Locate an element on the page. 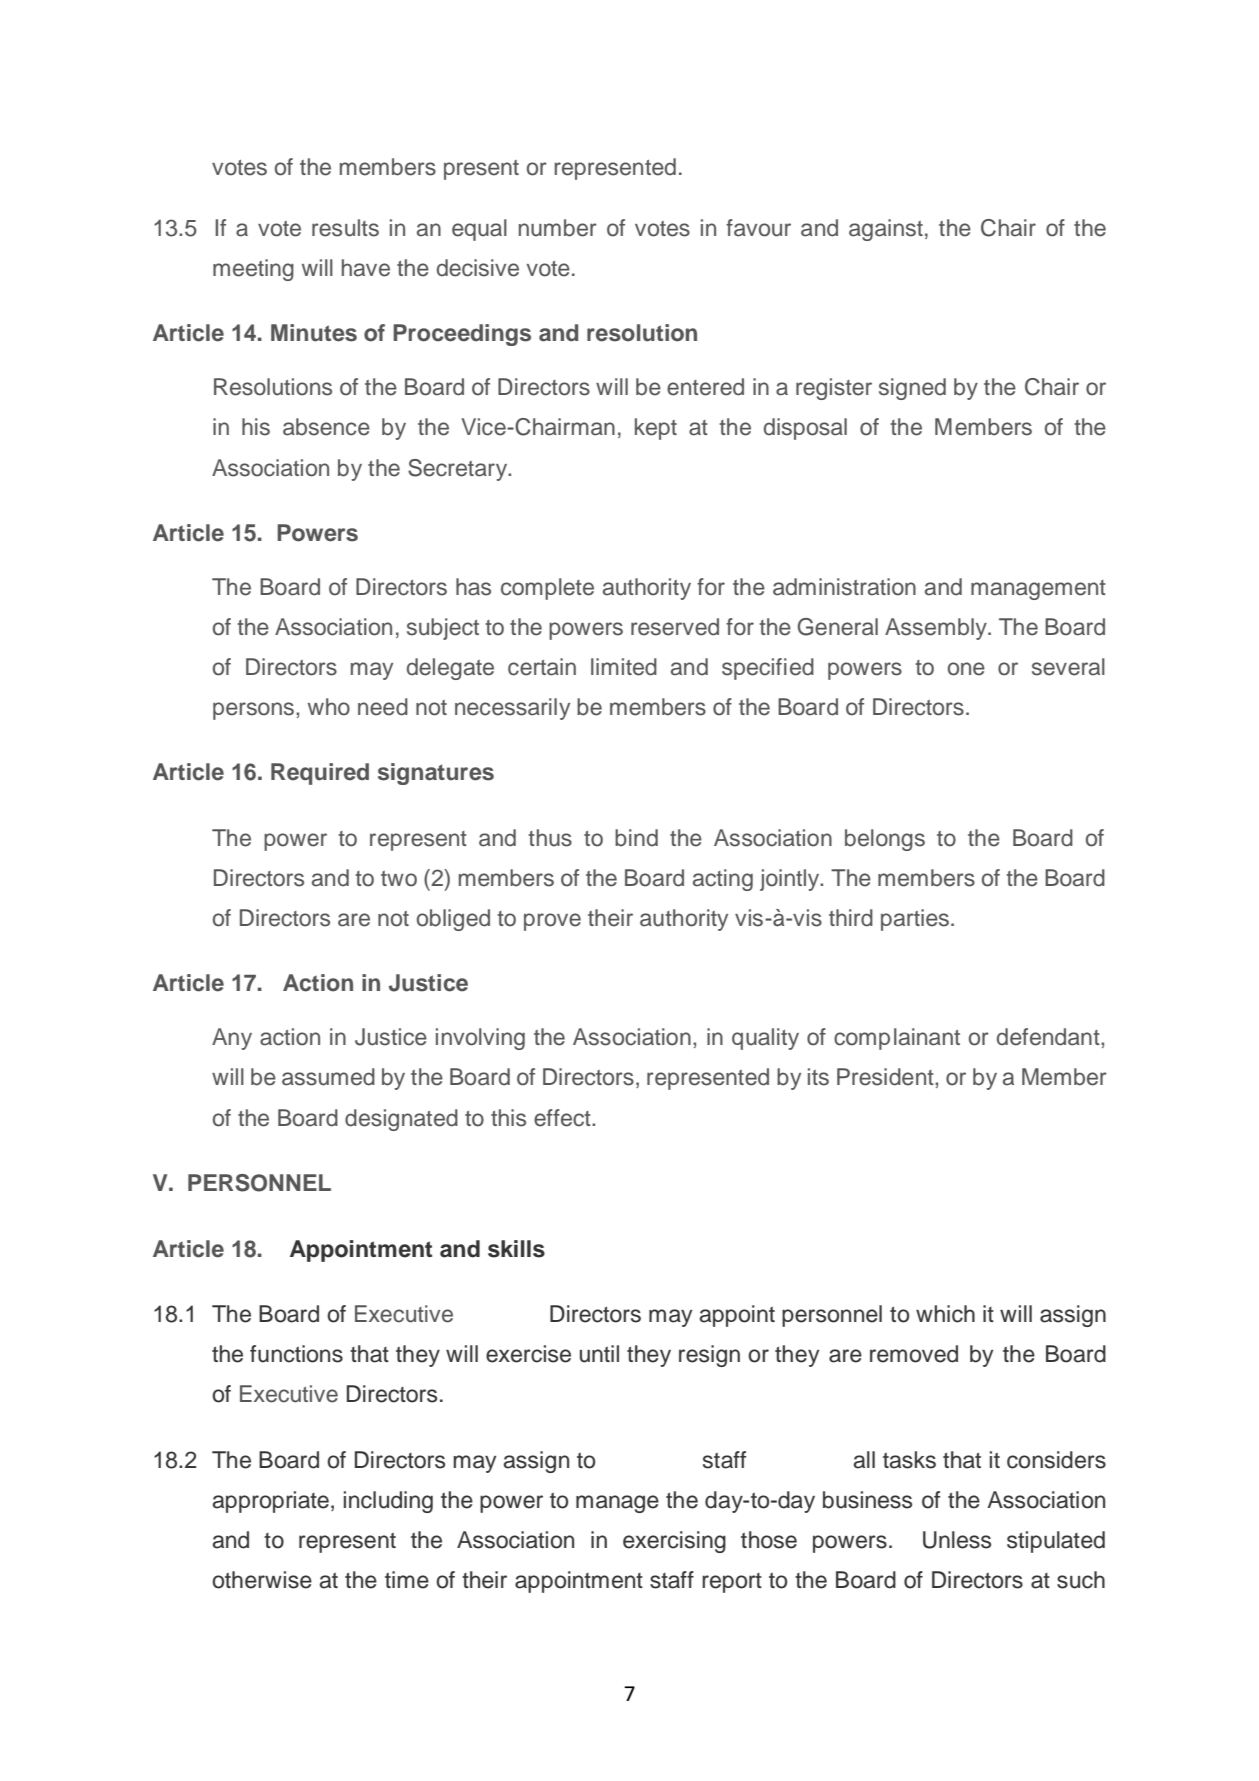 The width and height of the document is (1259, 1781). have is located at coordinates (366, 268).
